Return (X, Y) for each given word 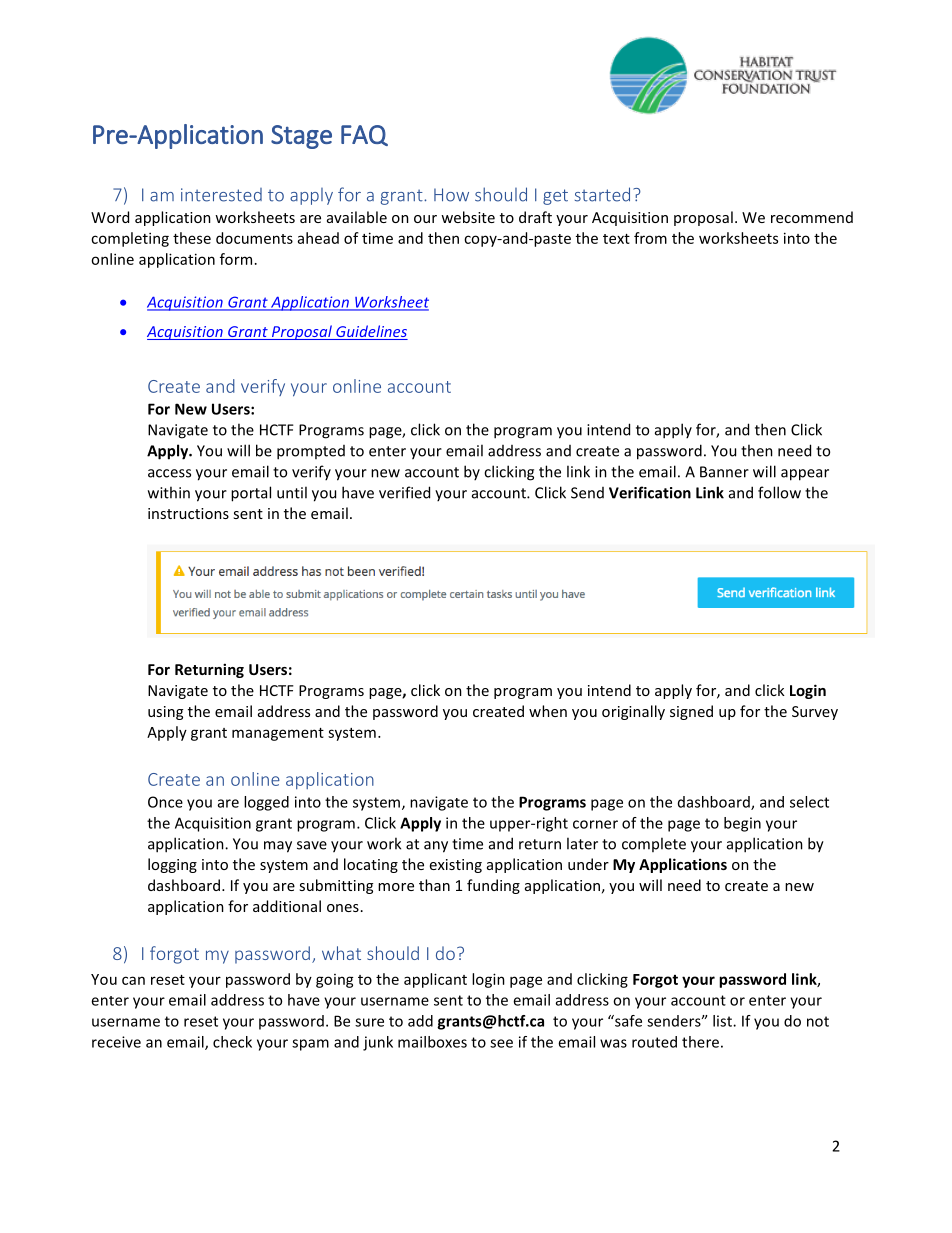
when (548, 711)
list (723, 1021)
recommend (812, 217)
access (169, 473)
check (232, 1042)
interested (221, 195)
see (501, 1043)
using (165, 713)
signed (691, 712)
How (451, 195)
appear (805, 475)
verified (404, 492)
